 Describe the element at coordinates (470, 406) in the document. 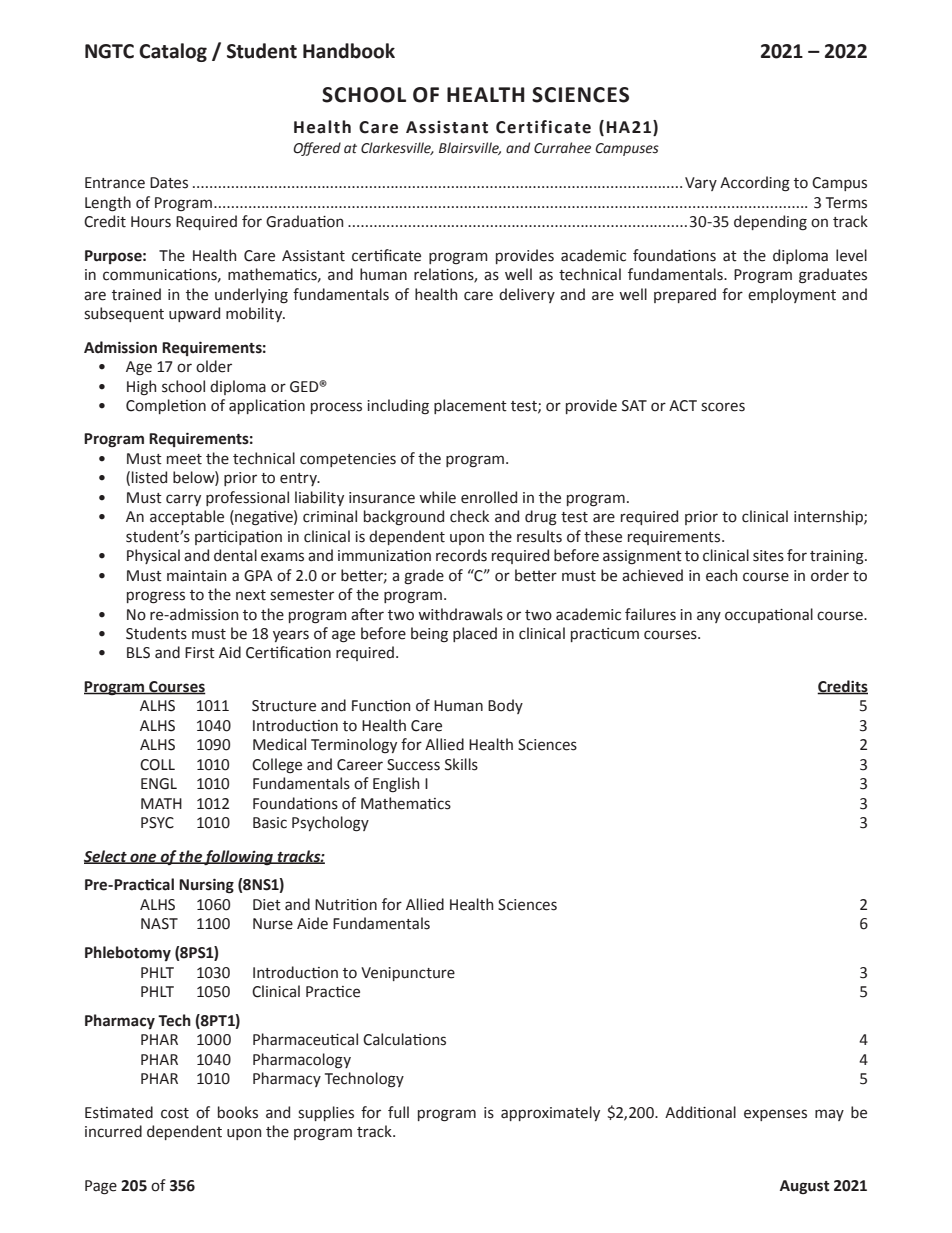

I see `placement` at that location.
